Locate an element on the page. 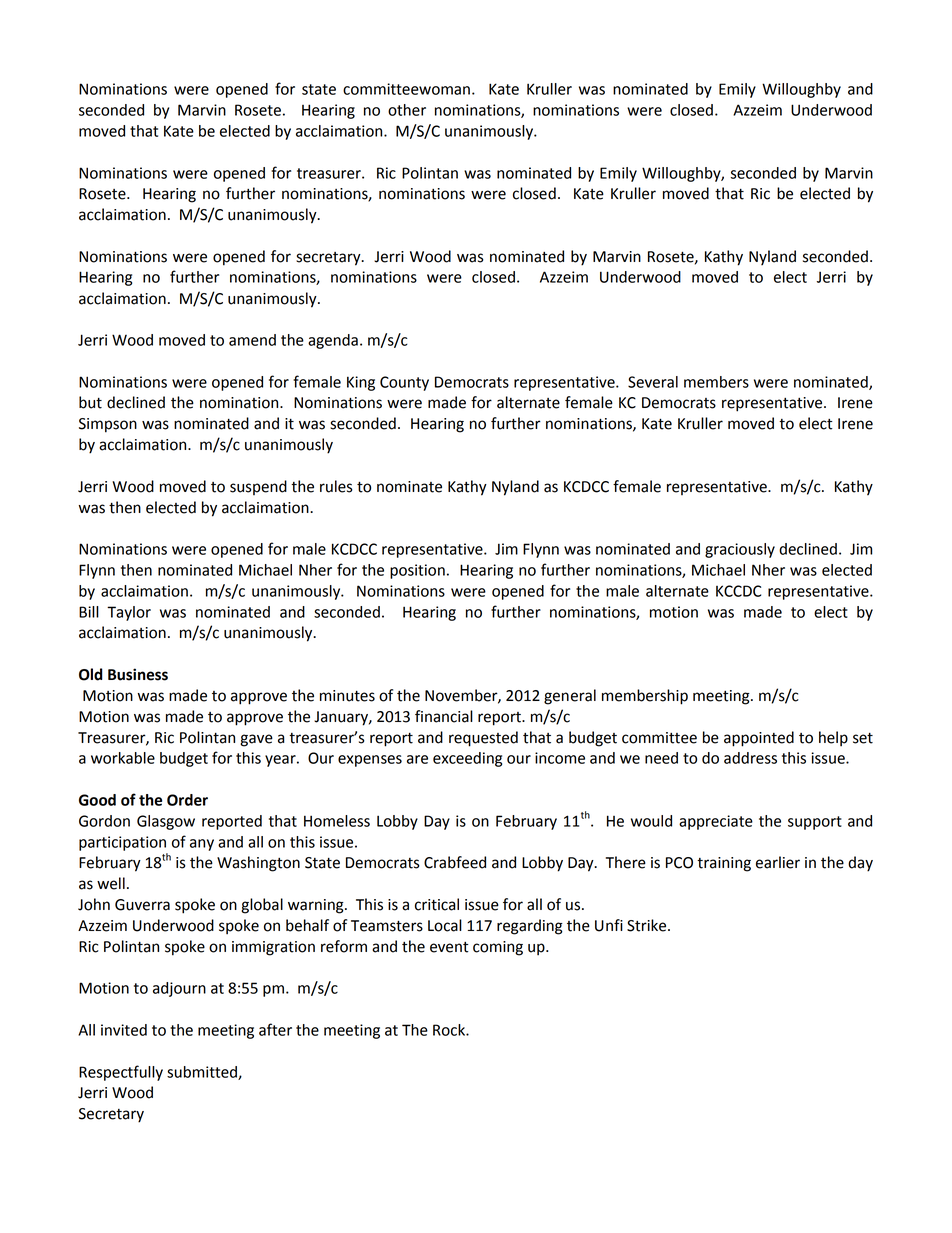  Rock is located at coordinates (450, 1030).
